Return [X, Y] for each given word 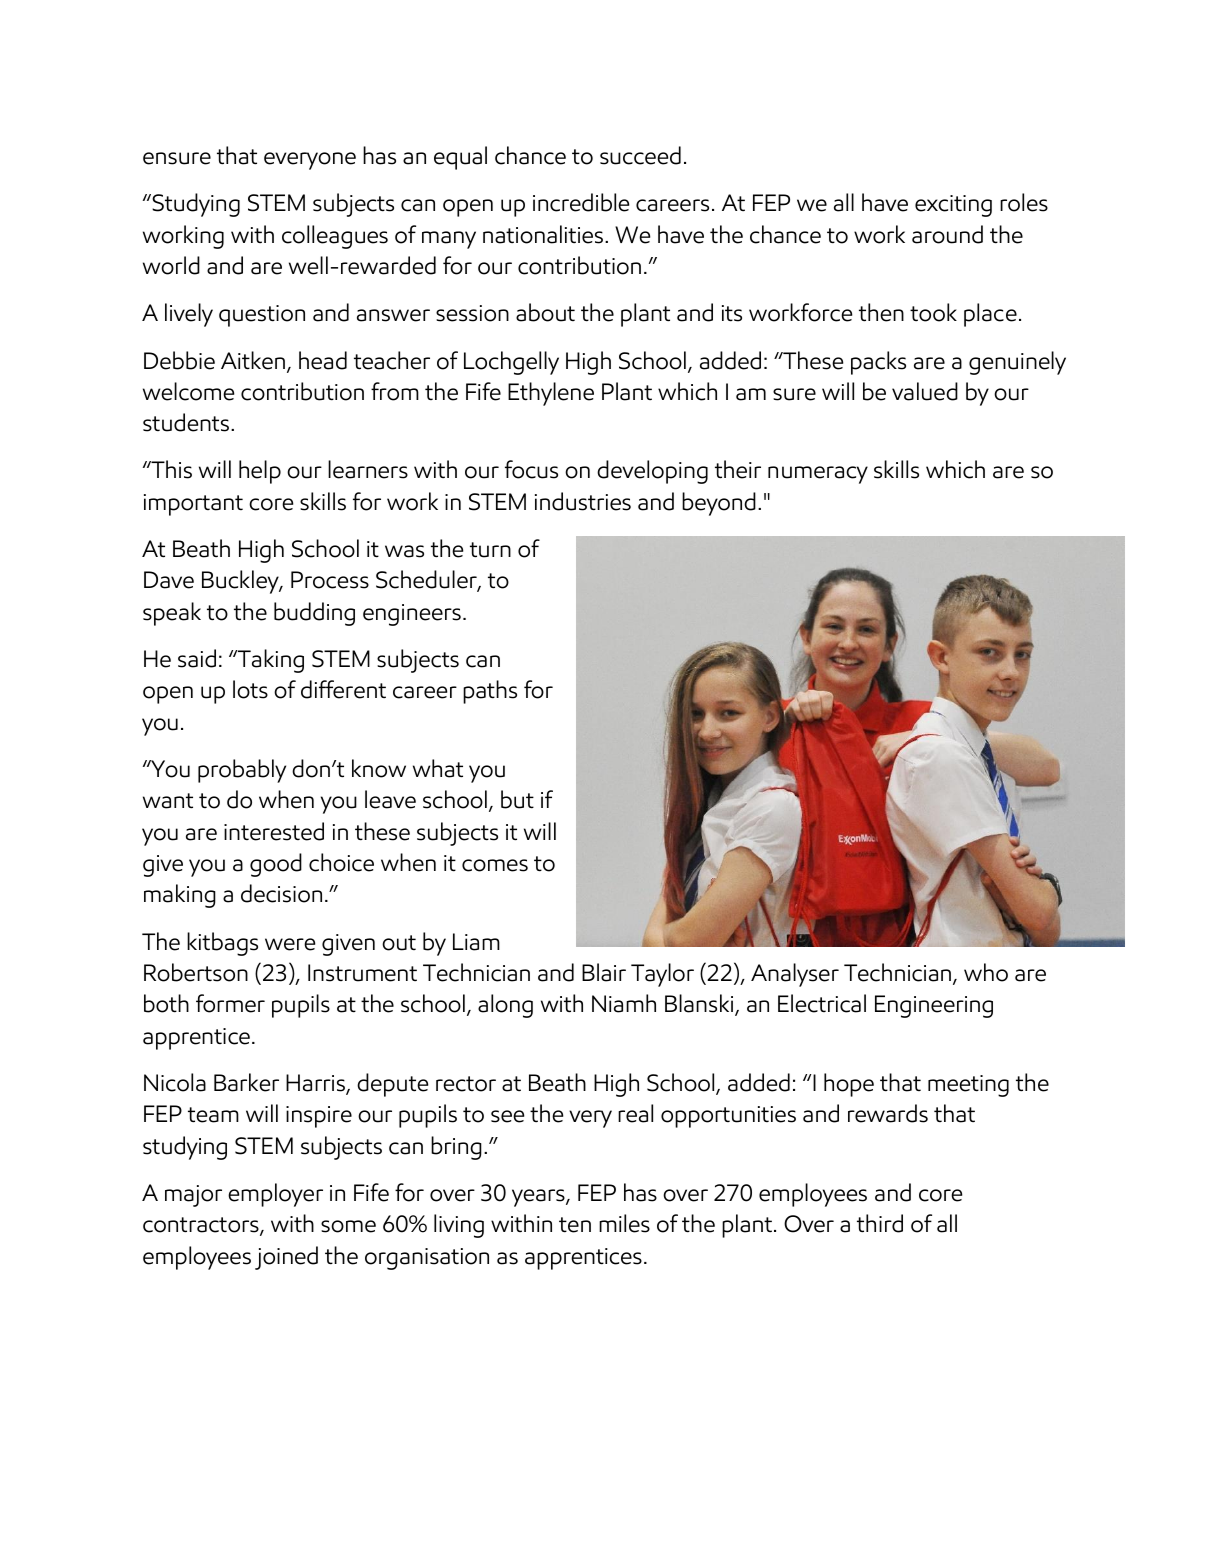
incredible [581, 202]
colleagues [335, 237]
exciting [953, 206]
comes [495, 865]
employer [275, 1195]
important [193, 505]
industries [583, 501]
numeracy [818, 475]
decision [281, 893]
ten [575, 1225]
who [986, 972]
